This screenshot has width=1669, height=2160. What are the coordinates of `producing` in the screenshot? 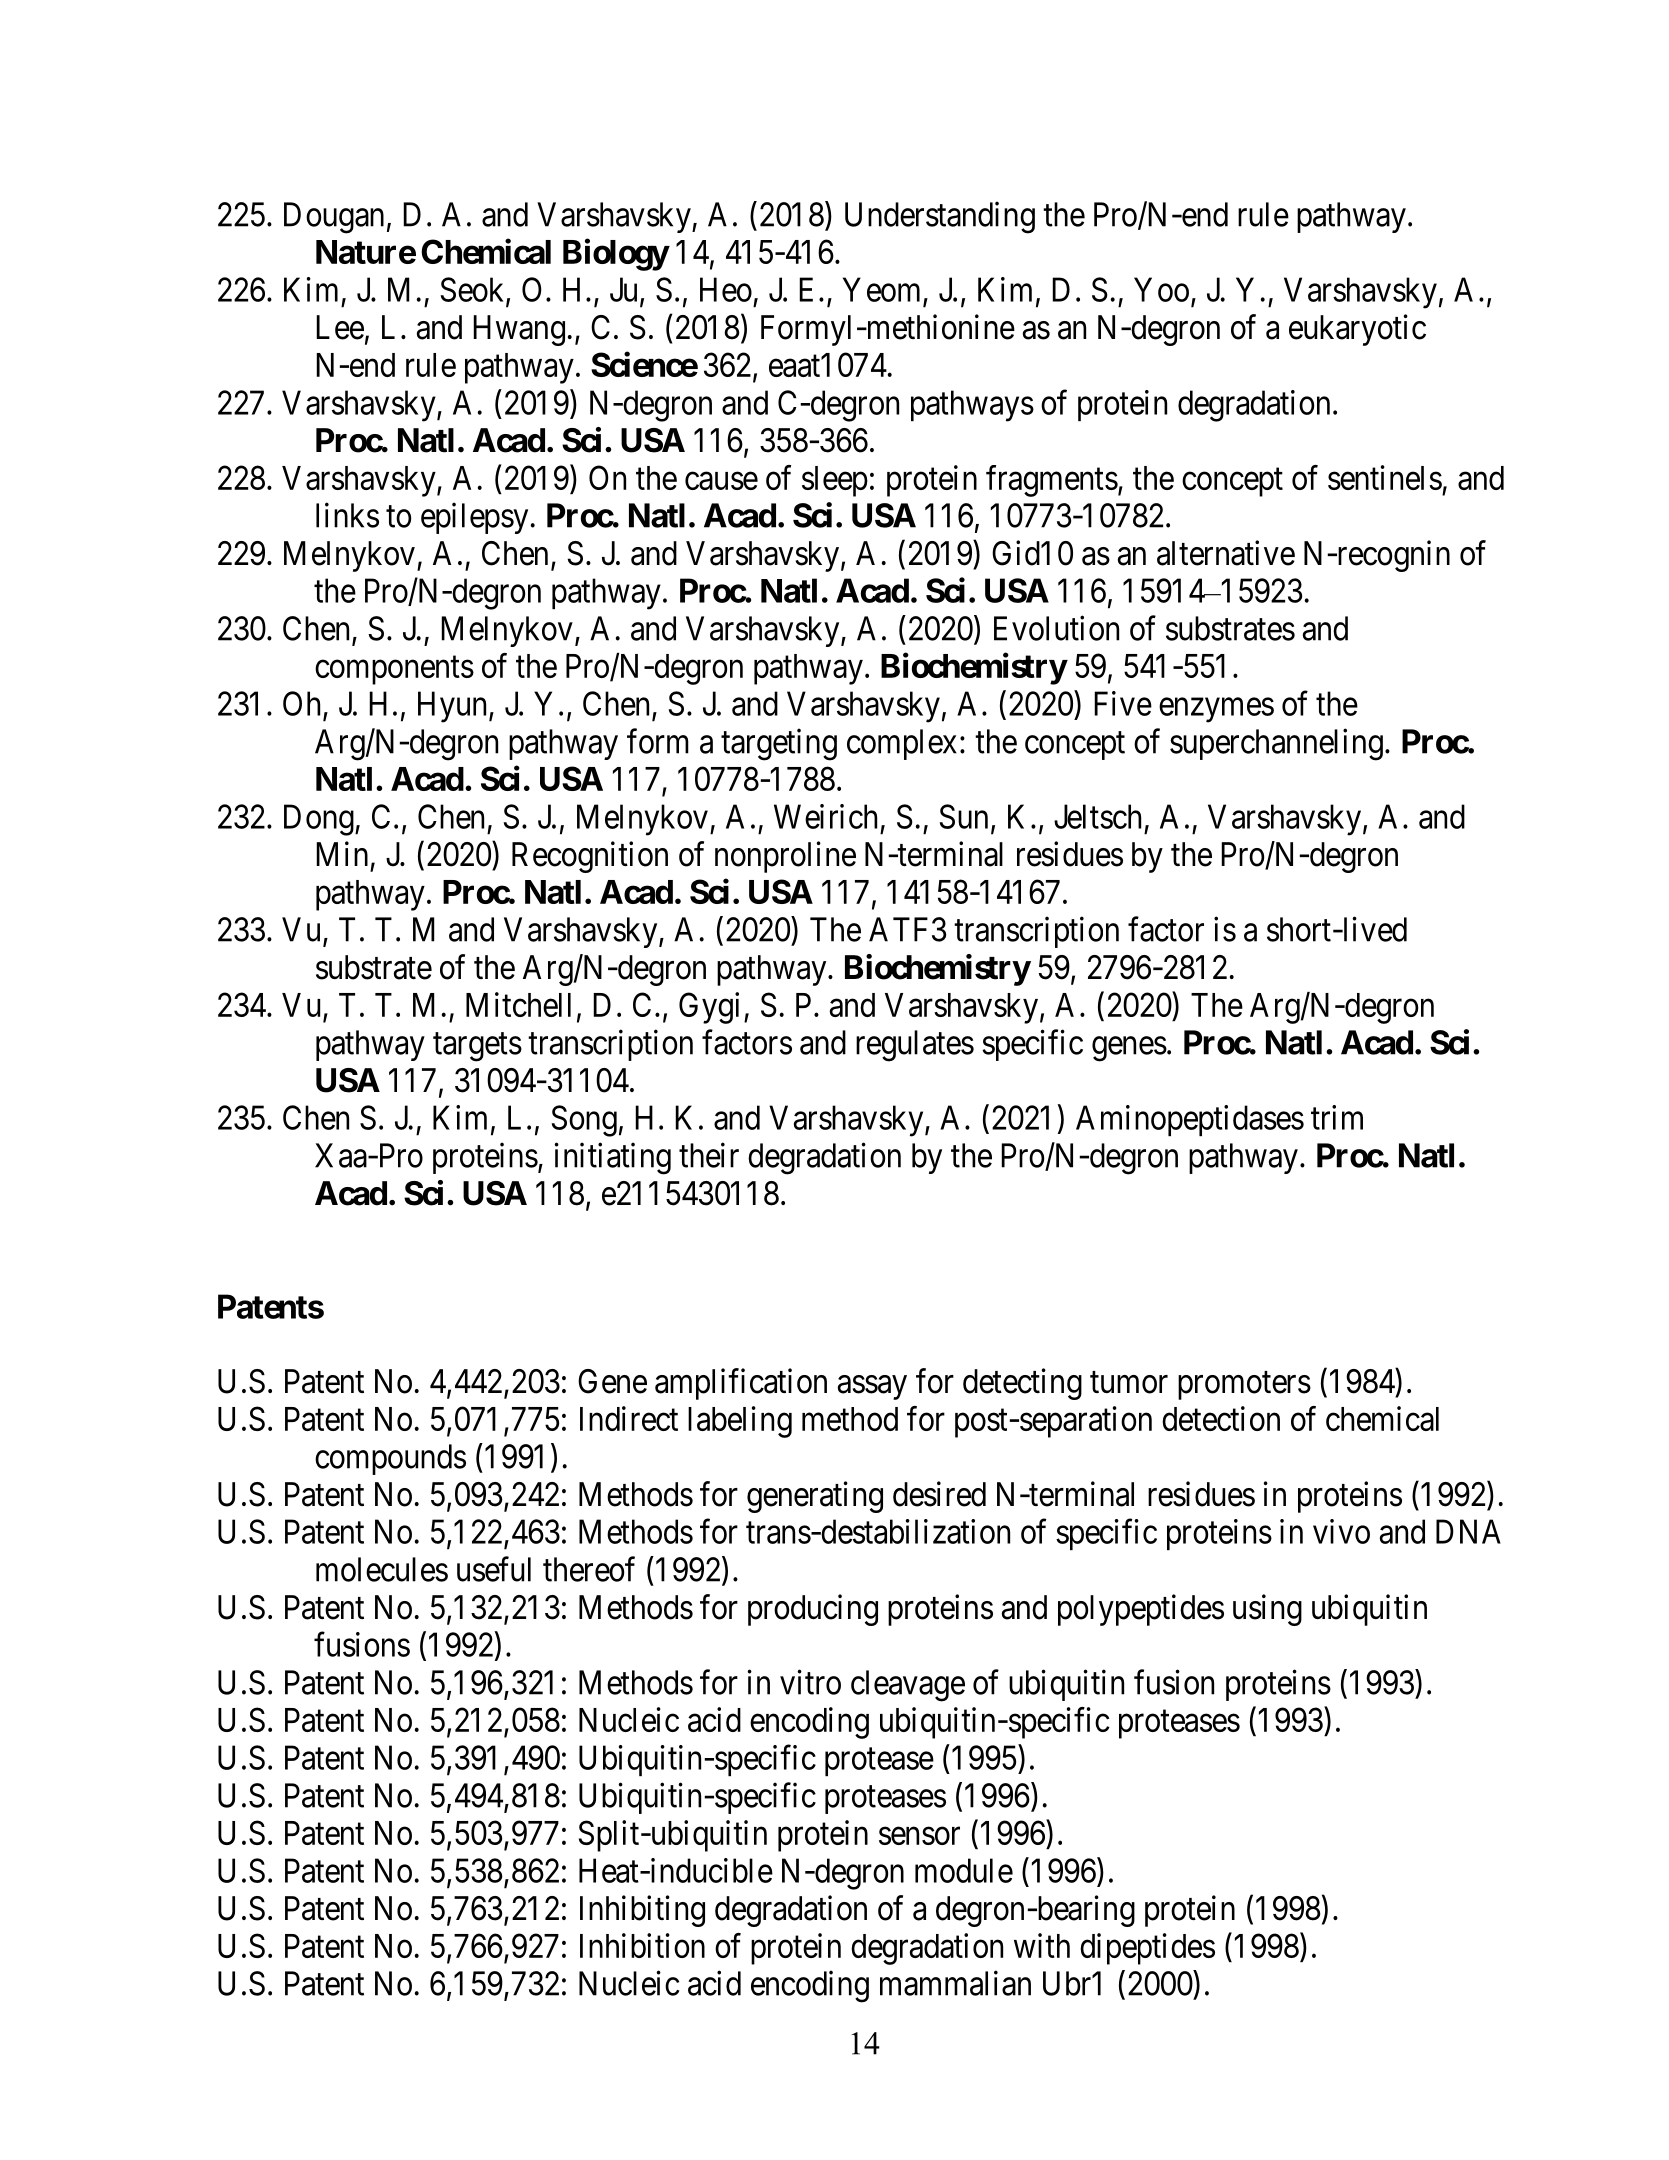 It's located at (813, 1610).
